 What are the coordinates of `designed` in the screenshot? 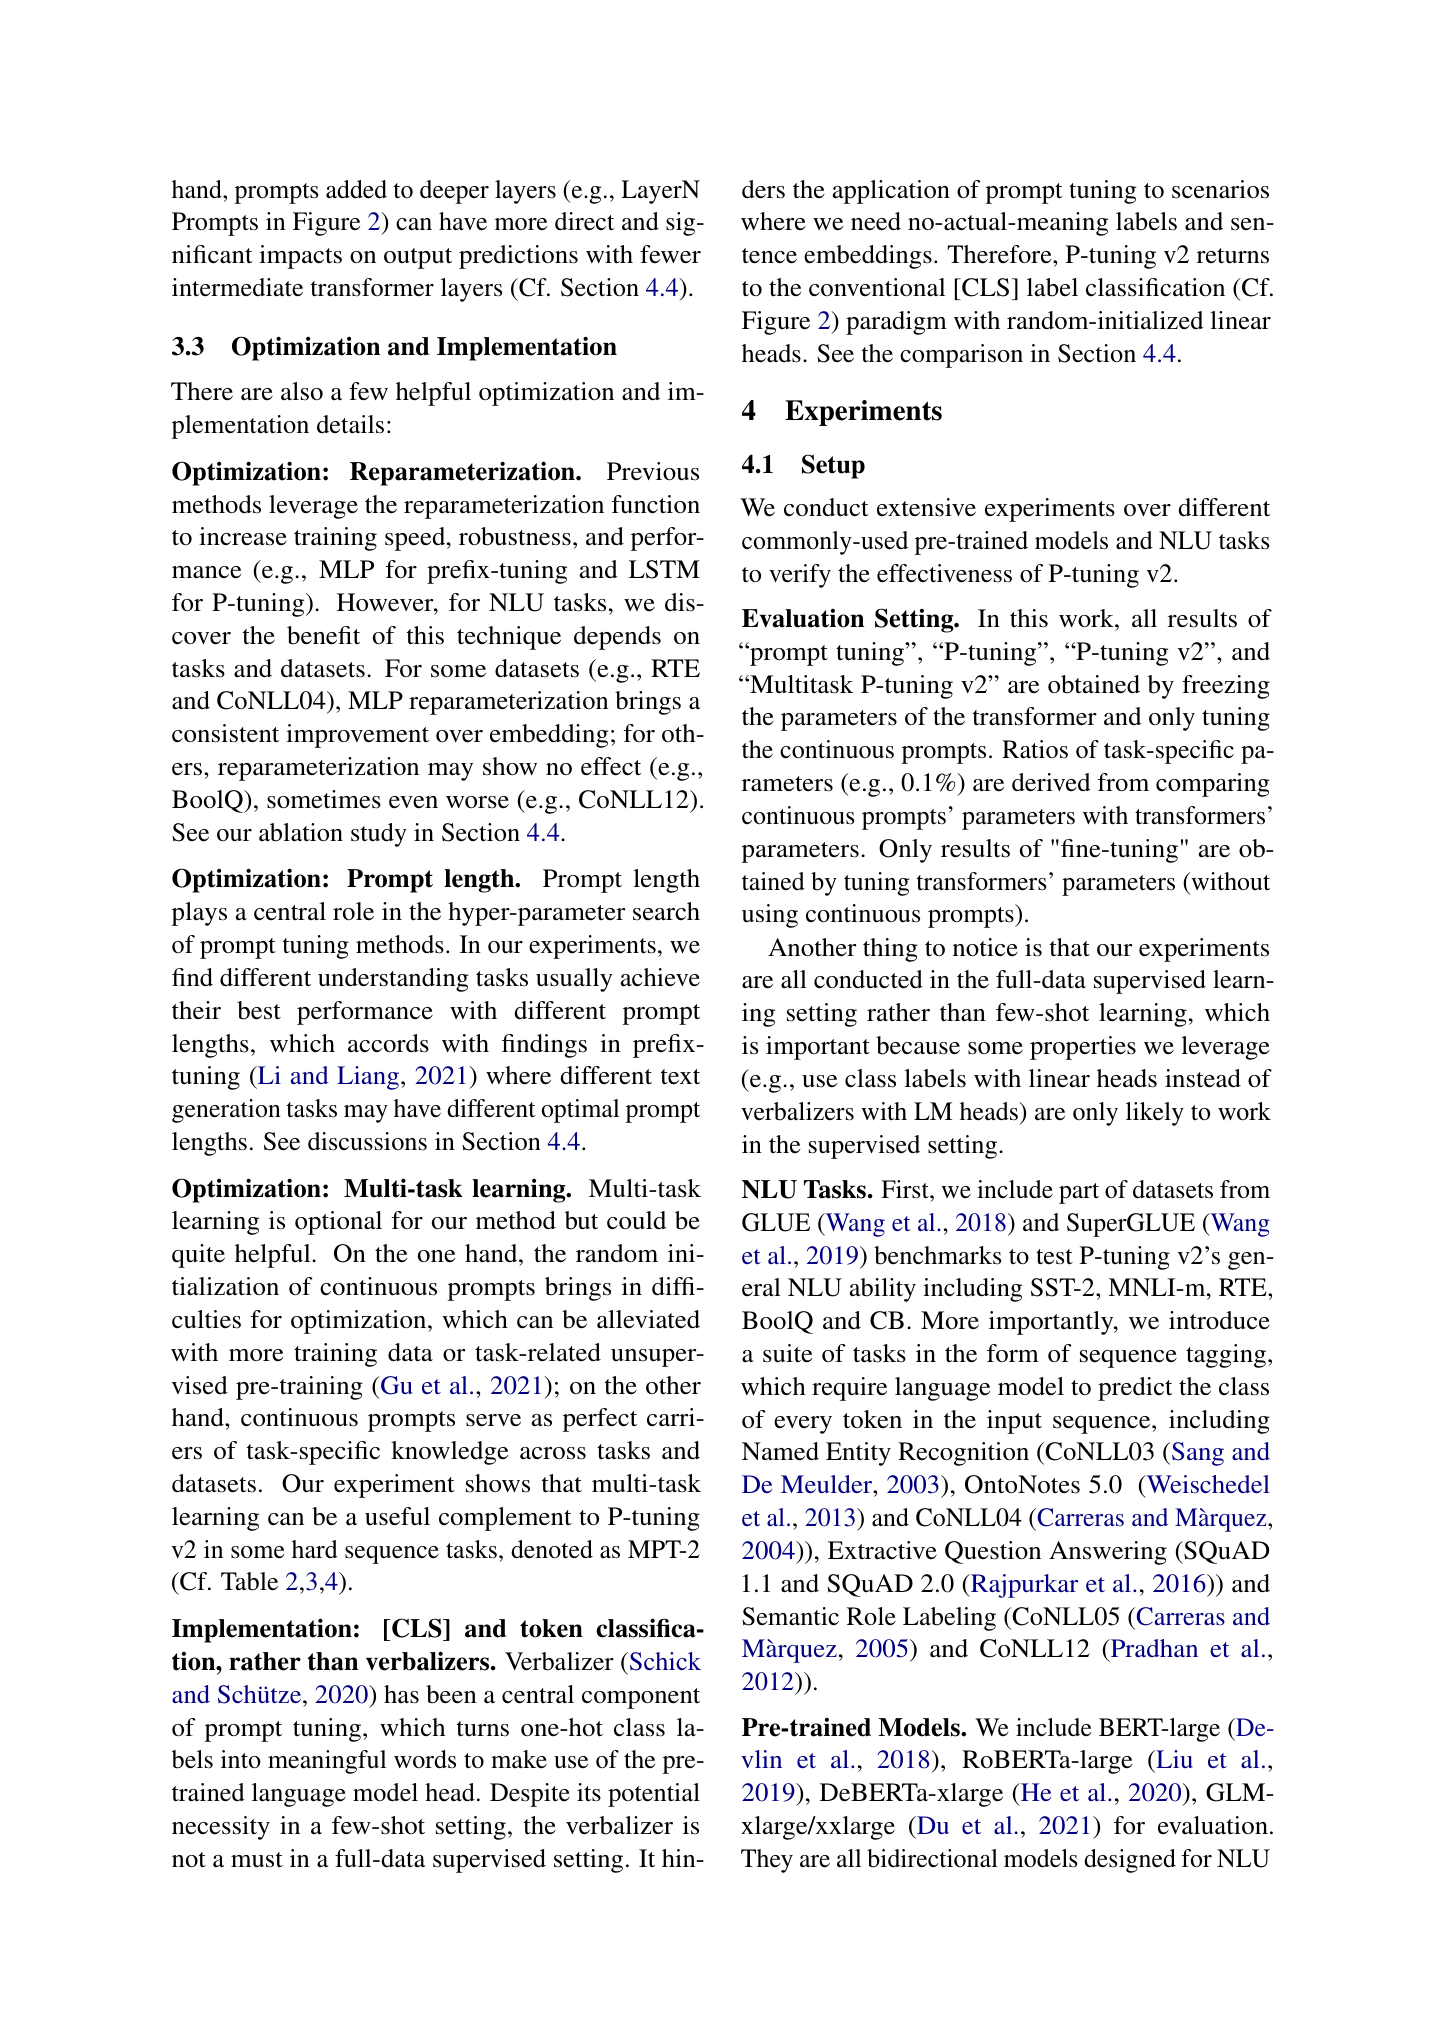 It's located at (1130, 1861).
